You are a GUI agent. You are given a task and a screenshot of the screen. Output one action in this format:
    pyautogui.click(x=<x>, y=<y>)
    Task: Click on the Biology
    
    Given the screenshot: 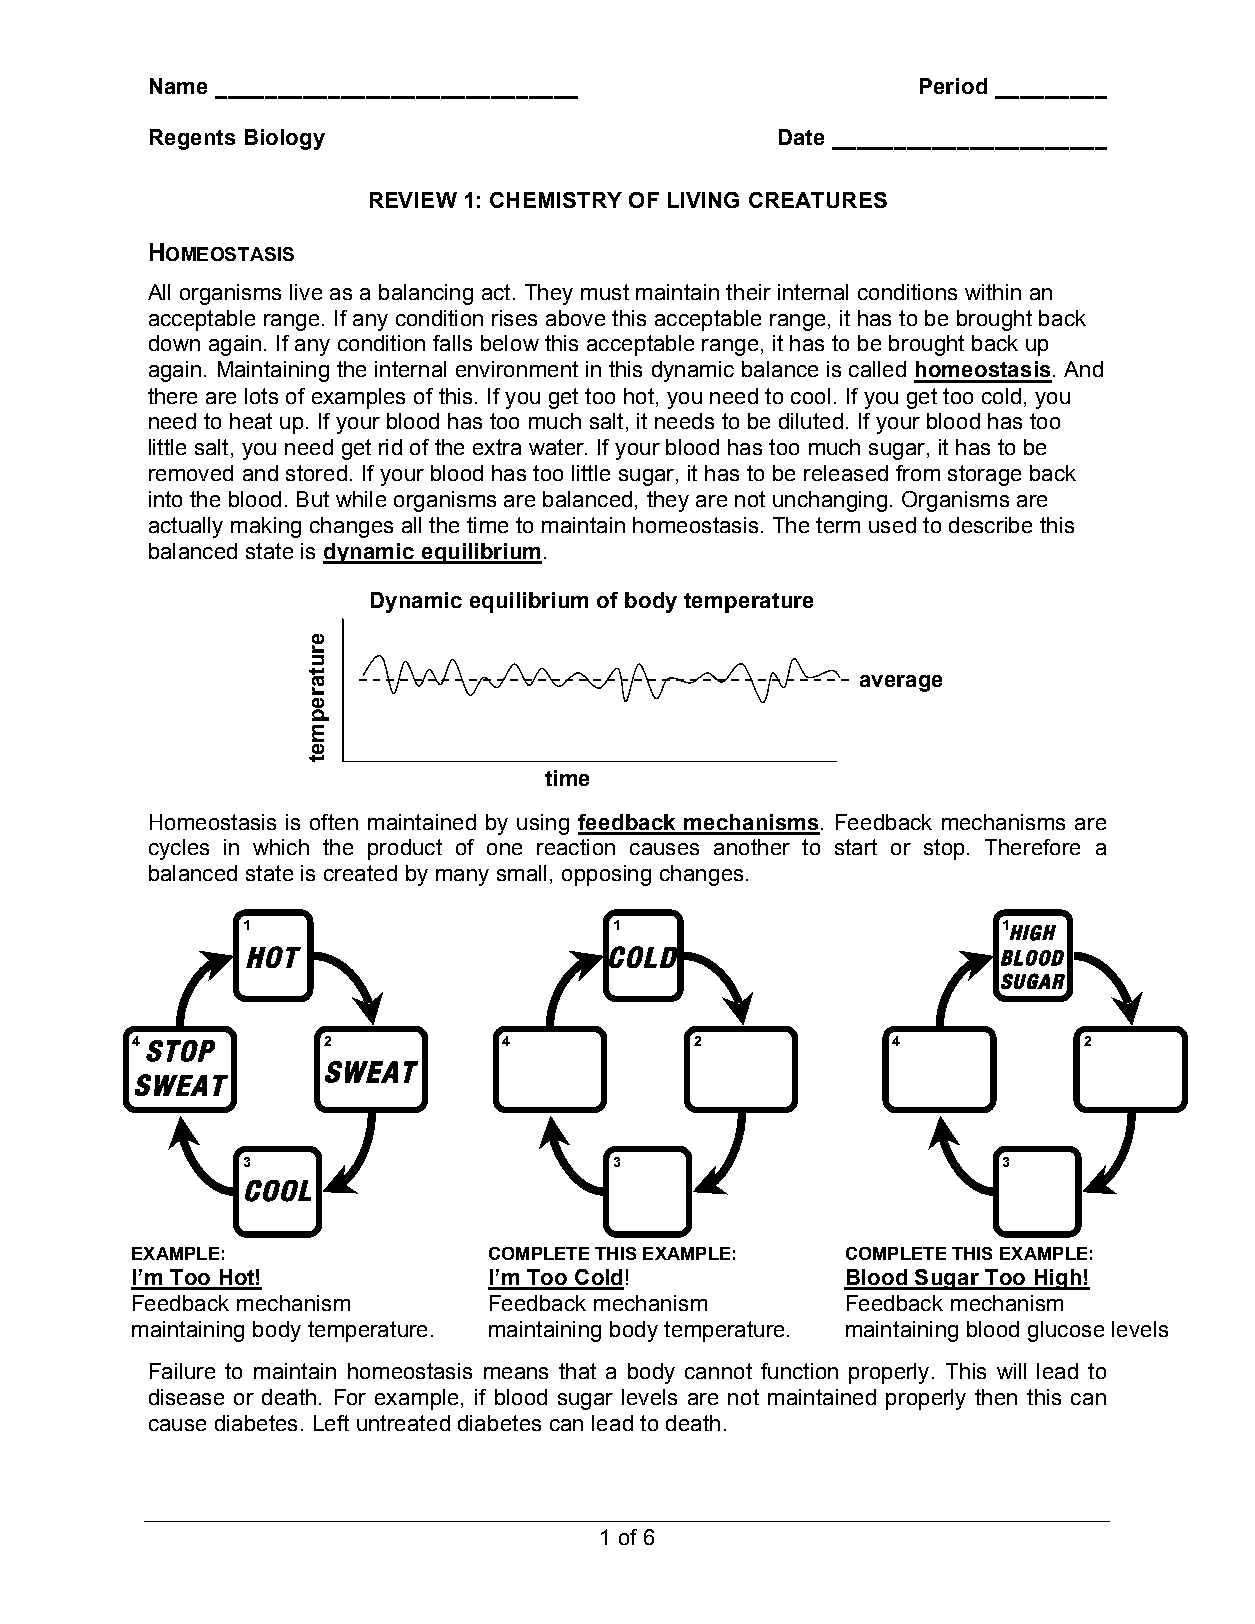 What is the action you would take?
    pyautogui.click(x=285, y=139)
